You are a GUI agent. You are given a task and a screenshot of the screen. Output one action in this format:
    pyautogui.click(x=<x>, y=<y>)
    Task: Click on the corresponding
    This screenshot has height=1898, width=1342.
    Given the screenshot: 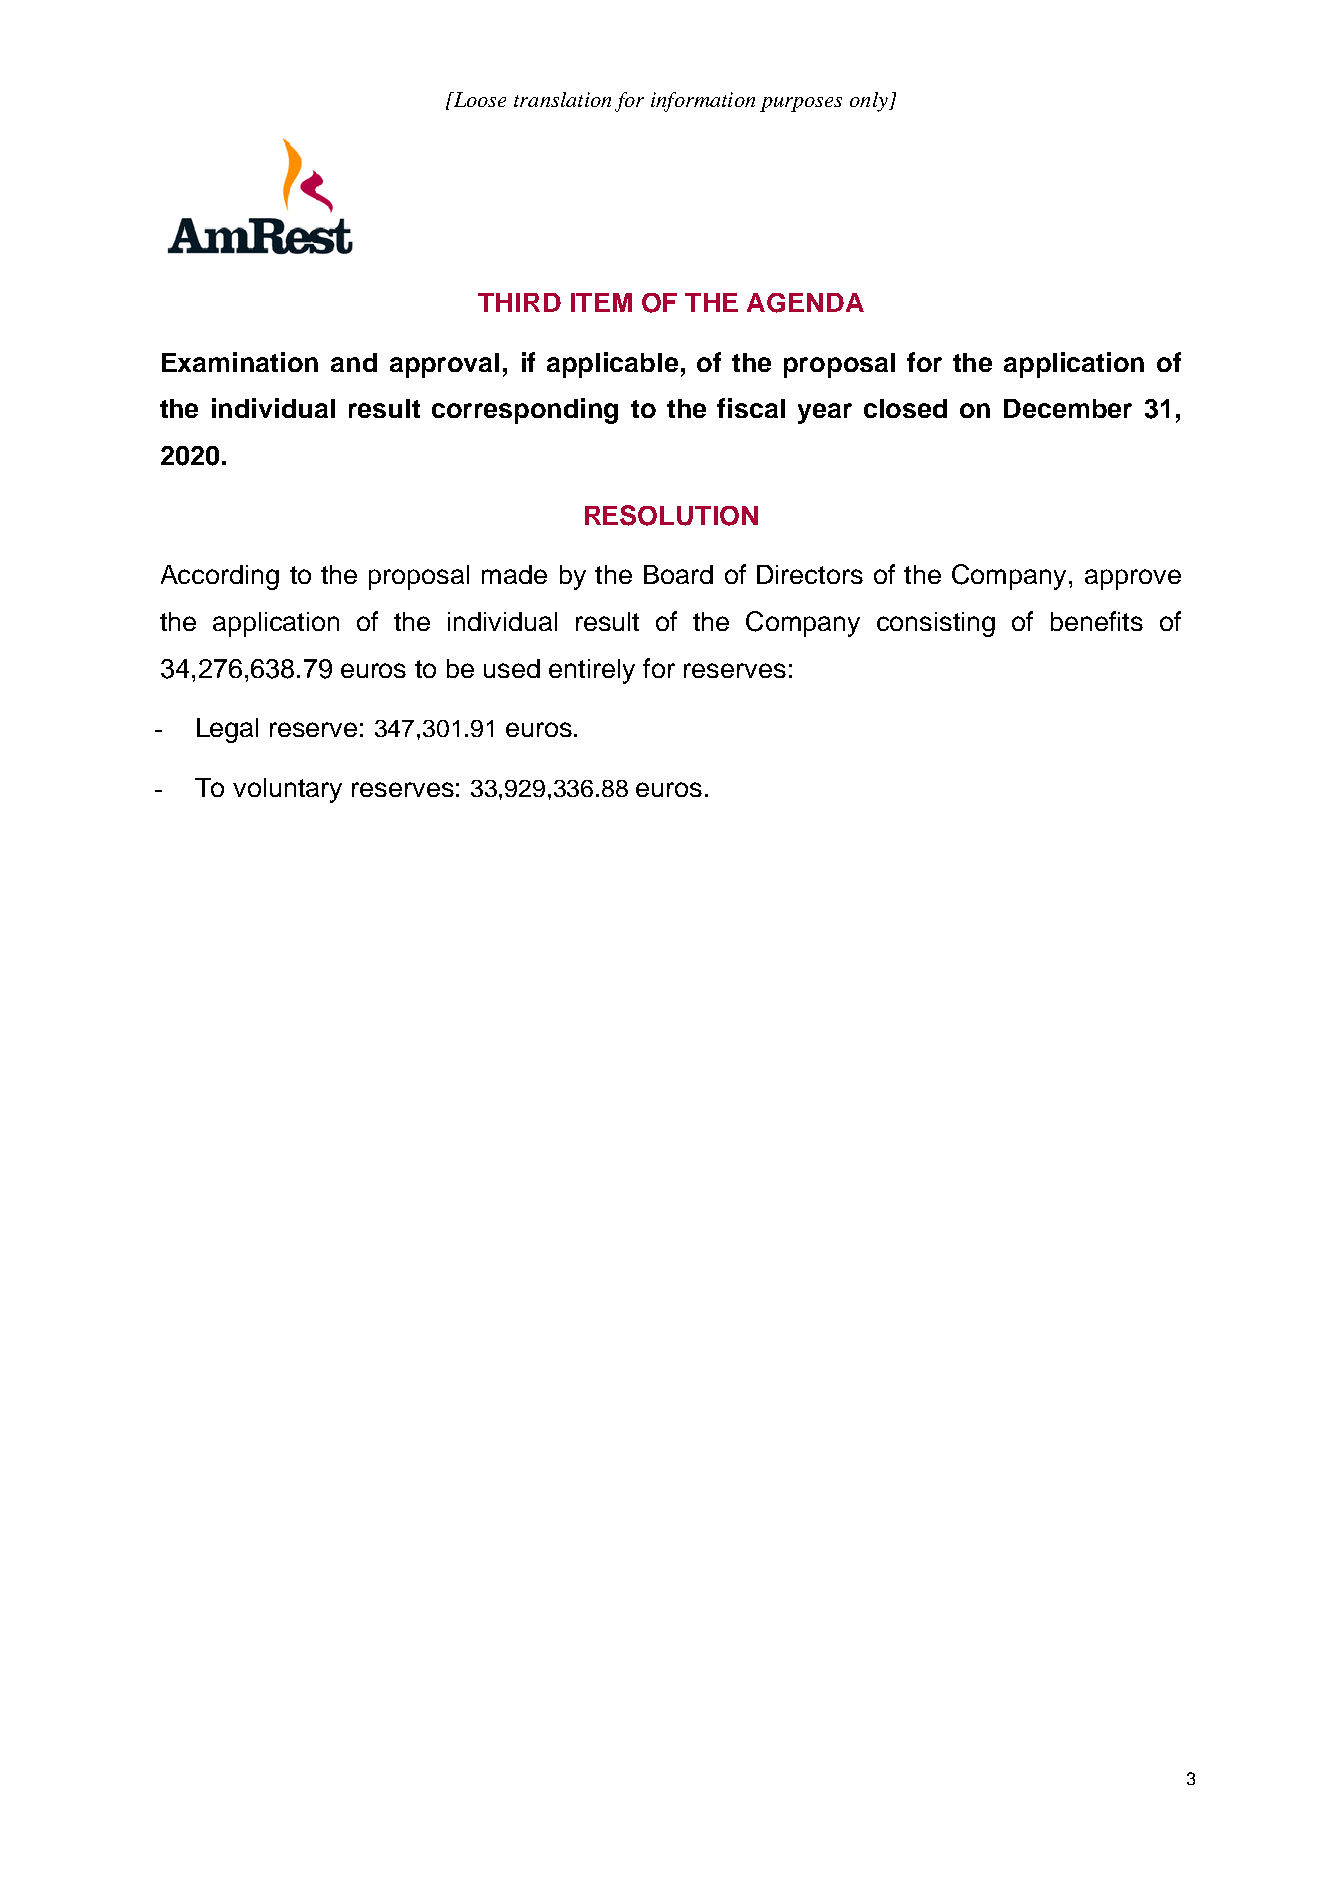 What is the action you would take?
    pyautogui.click(x=525, y=411)
